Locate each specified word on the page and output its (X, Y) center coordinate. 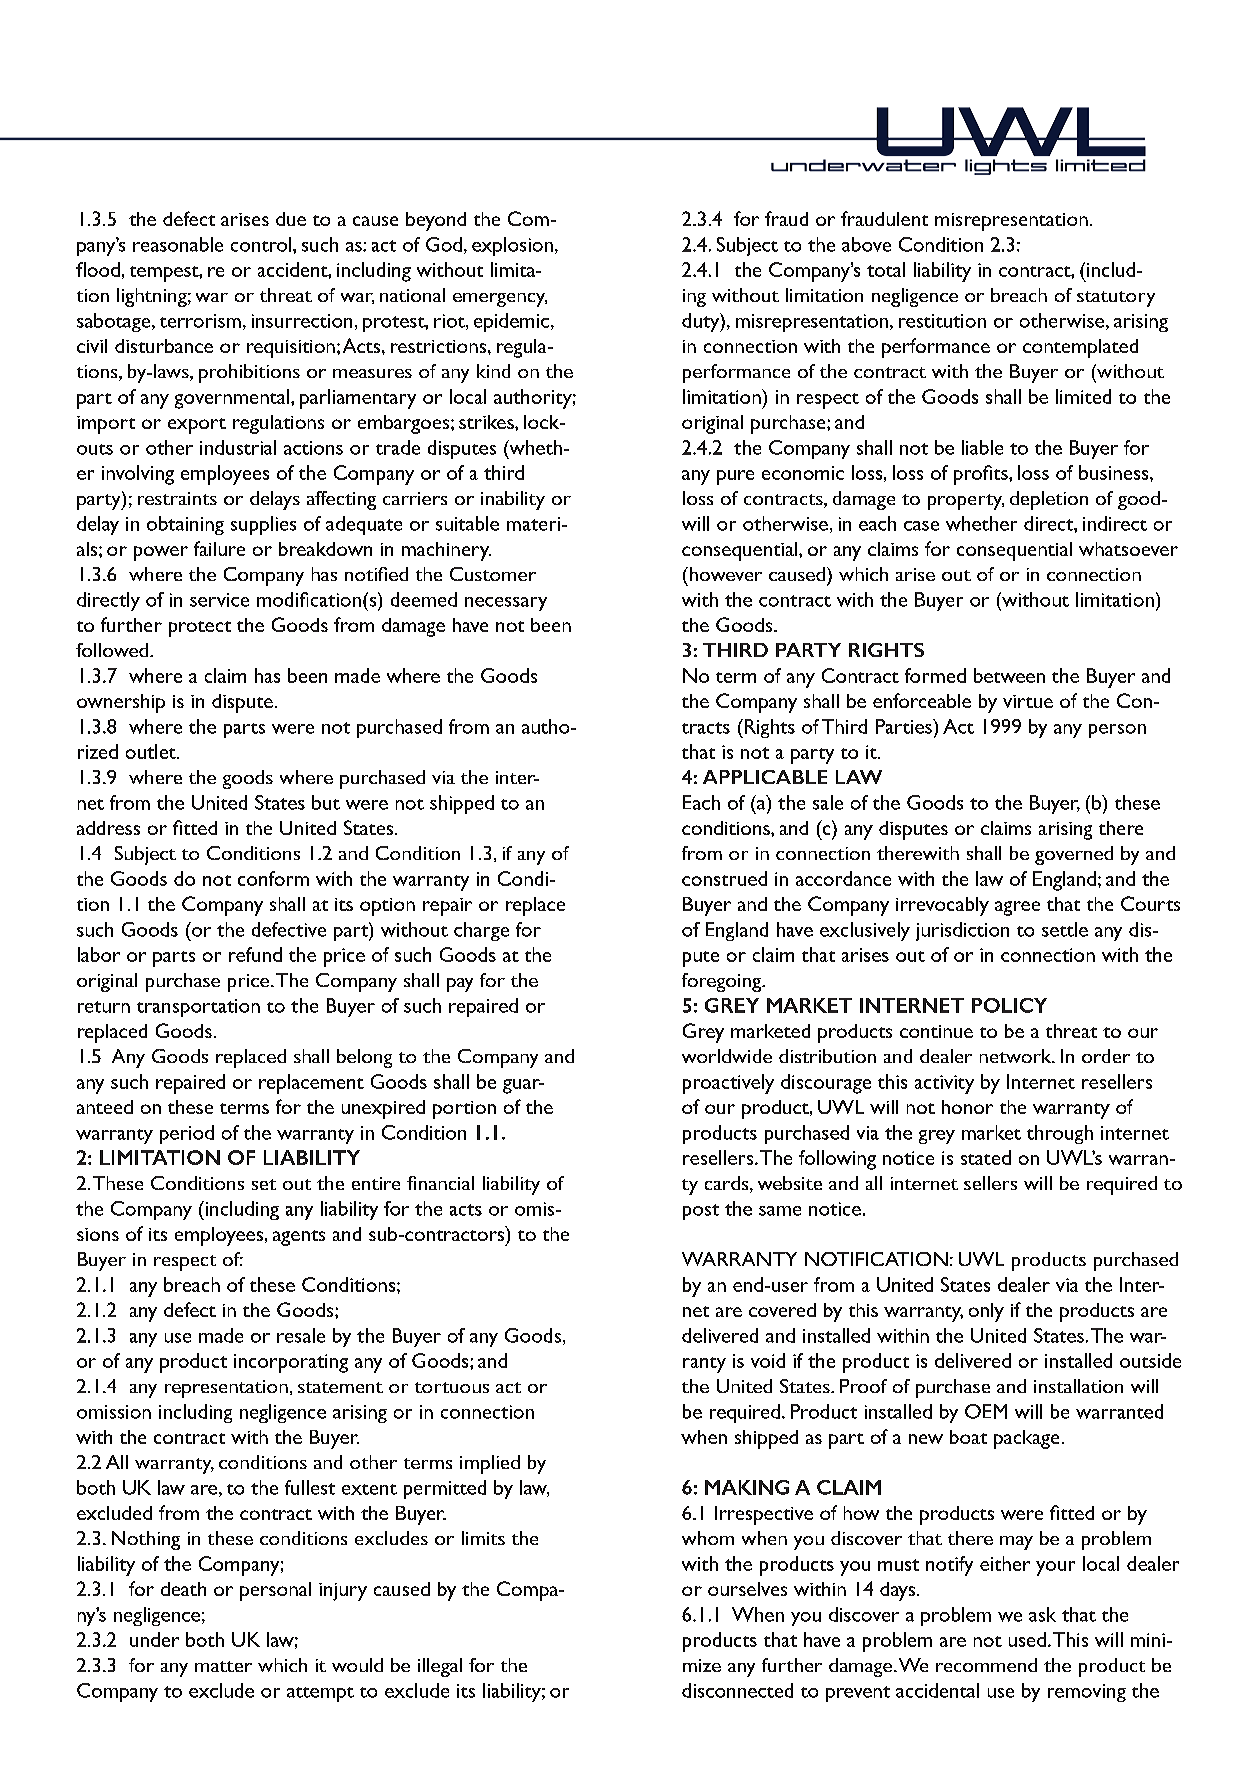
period (187, 1134)
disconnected (737, 1690)
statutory (1116, 299)
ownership (121, 703)
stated (986, 1157)
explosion (512, 246)
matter (223, 1666)
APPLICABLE (765, 777)
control (262, 244)
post (701, 1212)
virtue (1028, 701)
